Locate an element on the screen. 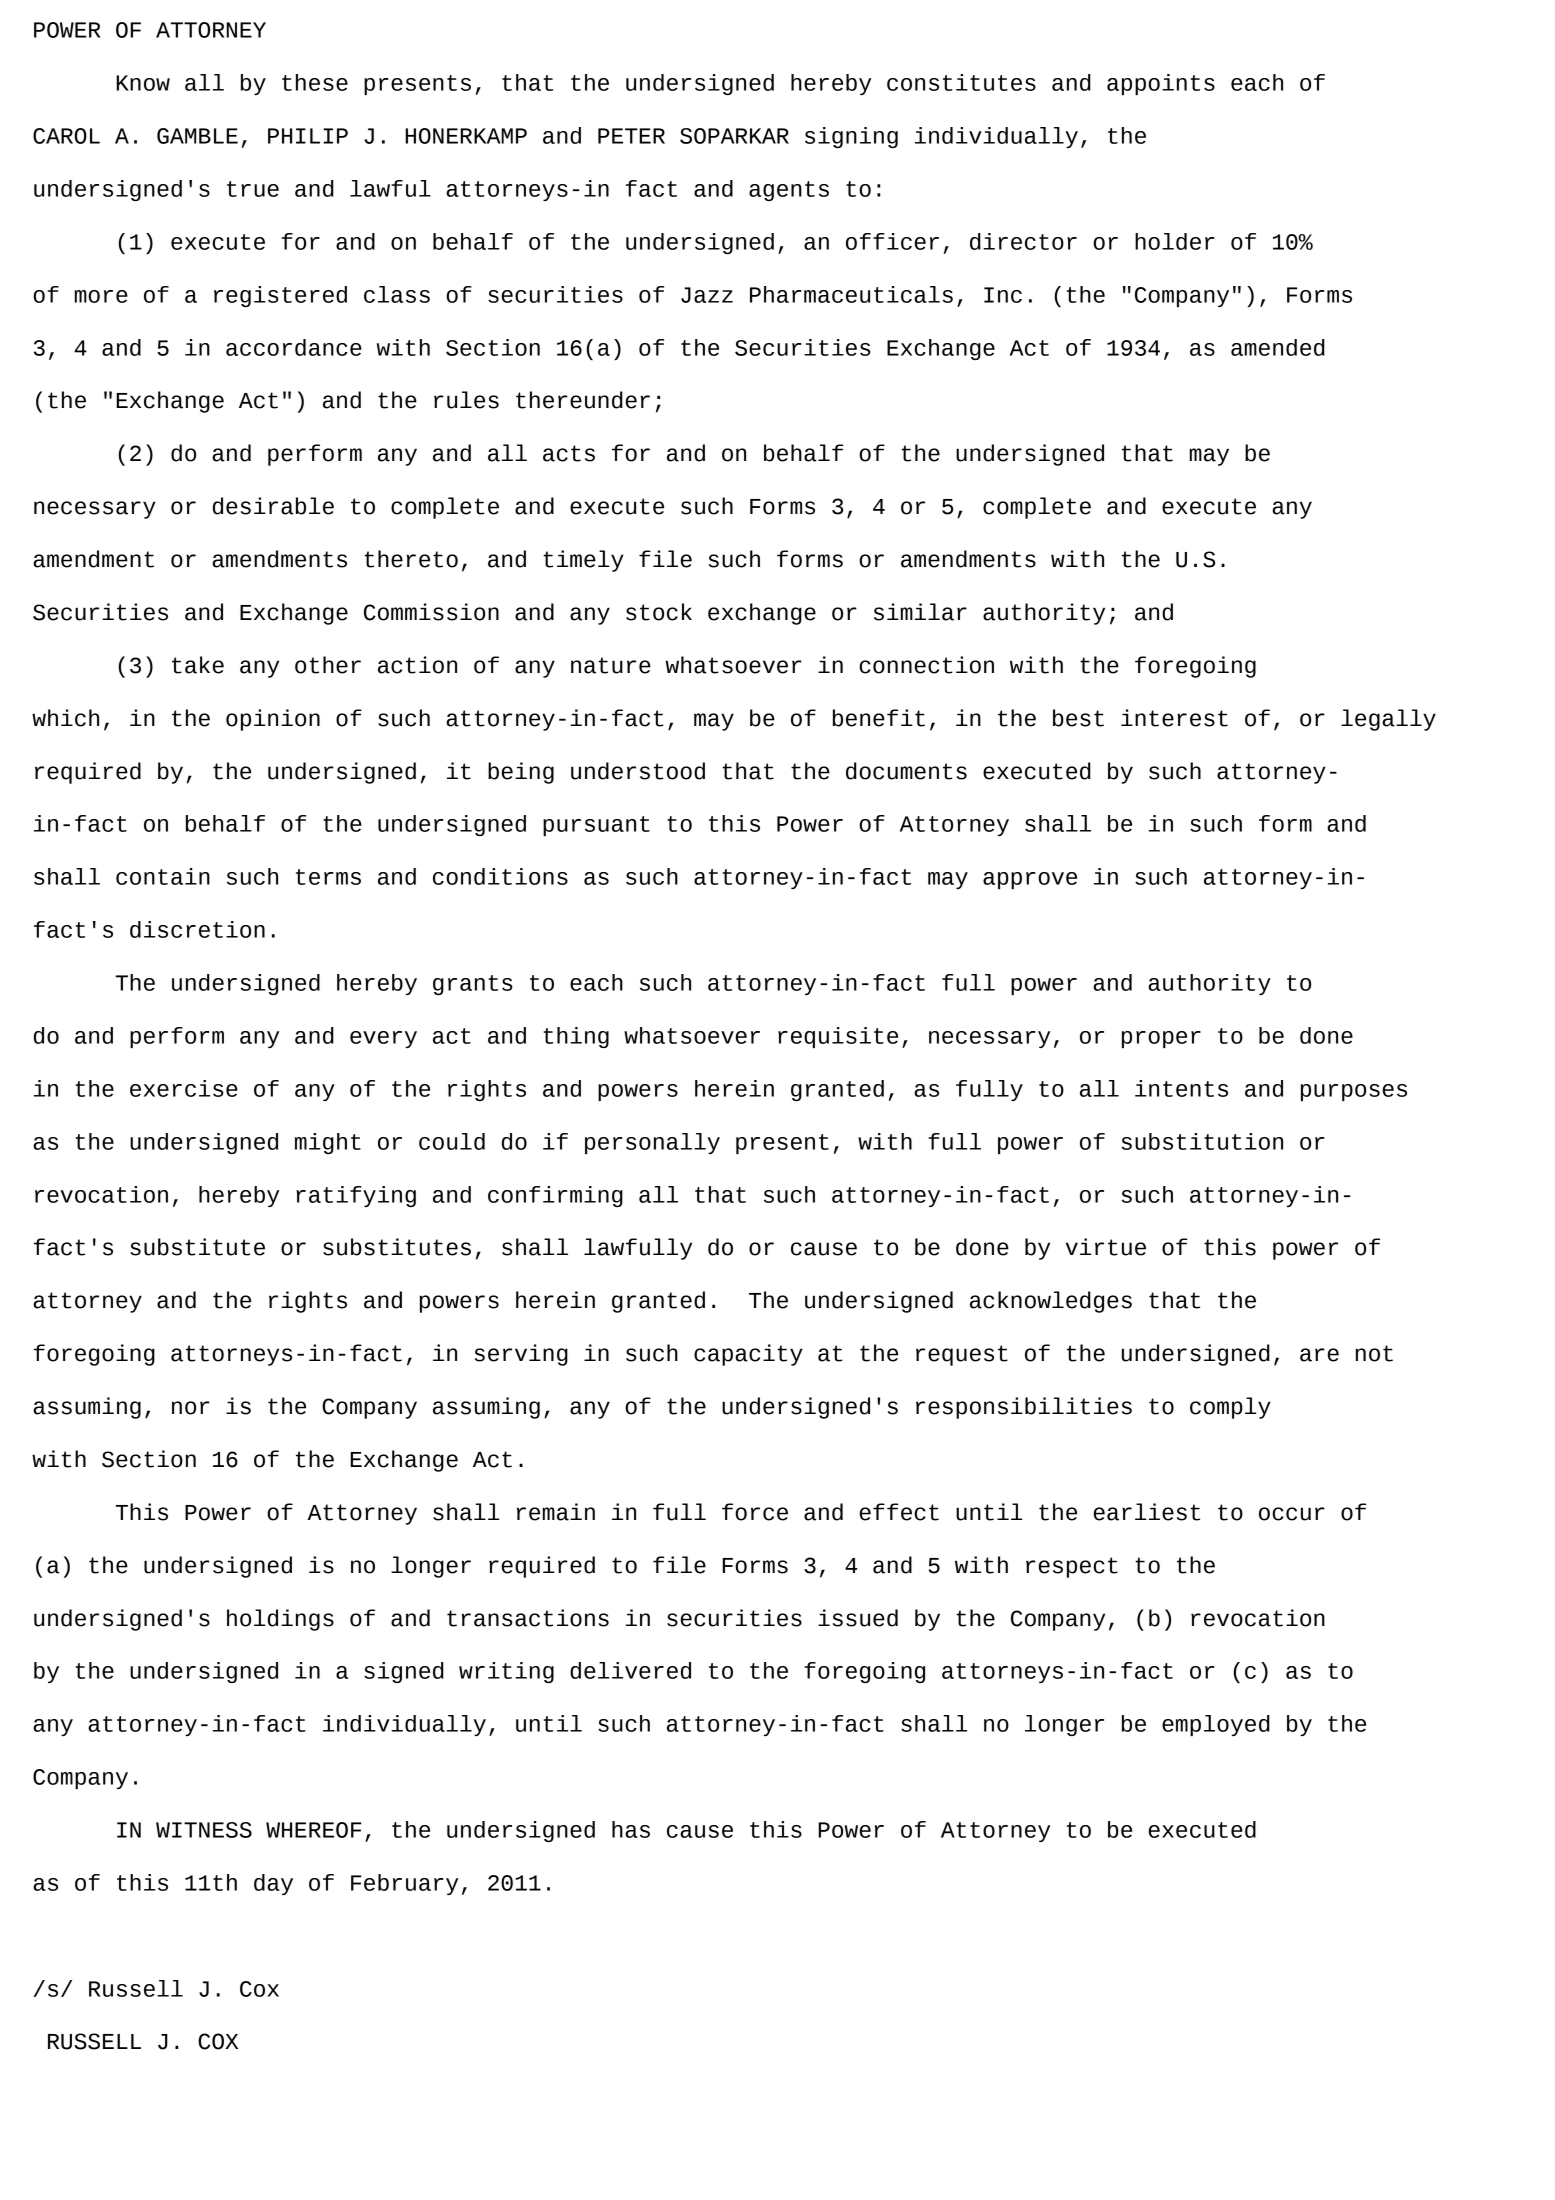 The width and height of the screenshot is (1555, 2200). nature is located at coordinates (611, 665).
